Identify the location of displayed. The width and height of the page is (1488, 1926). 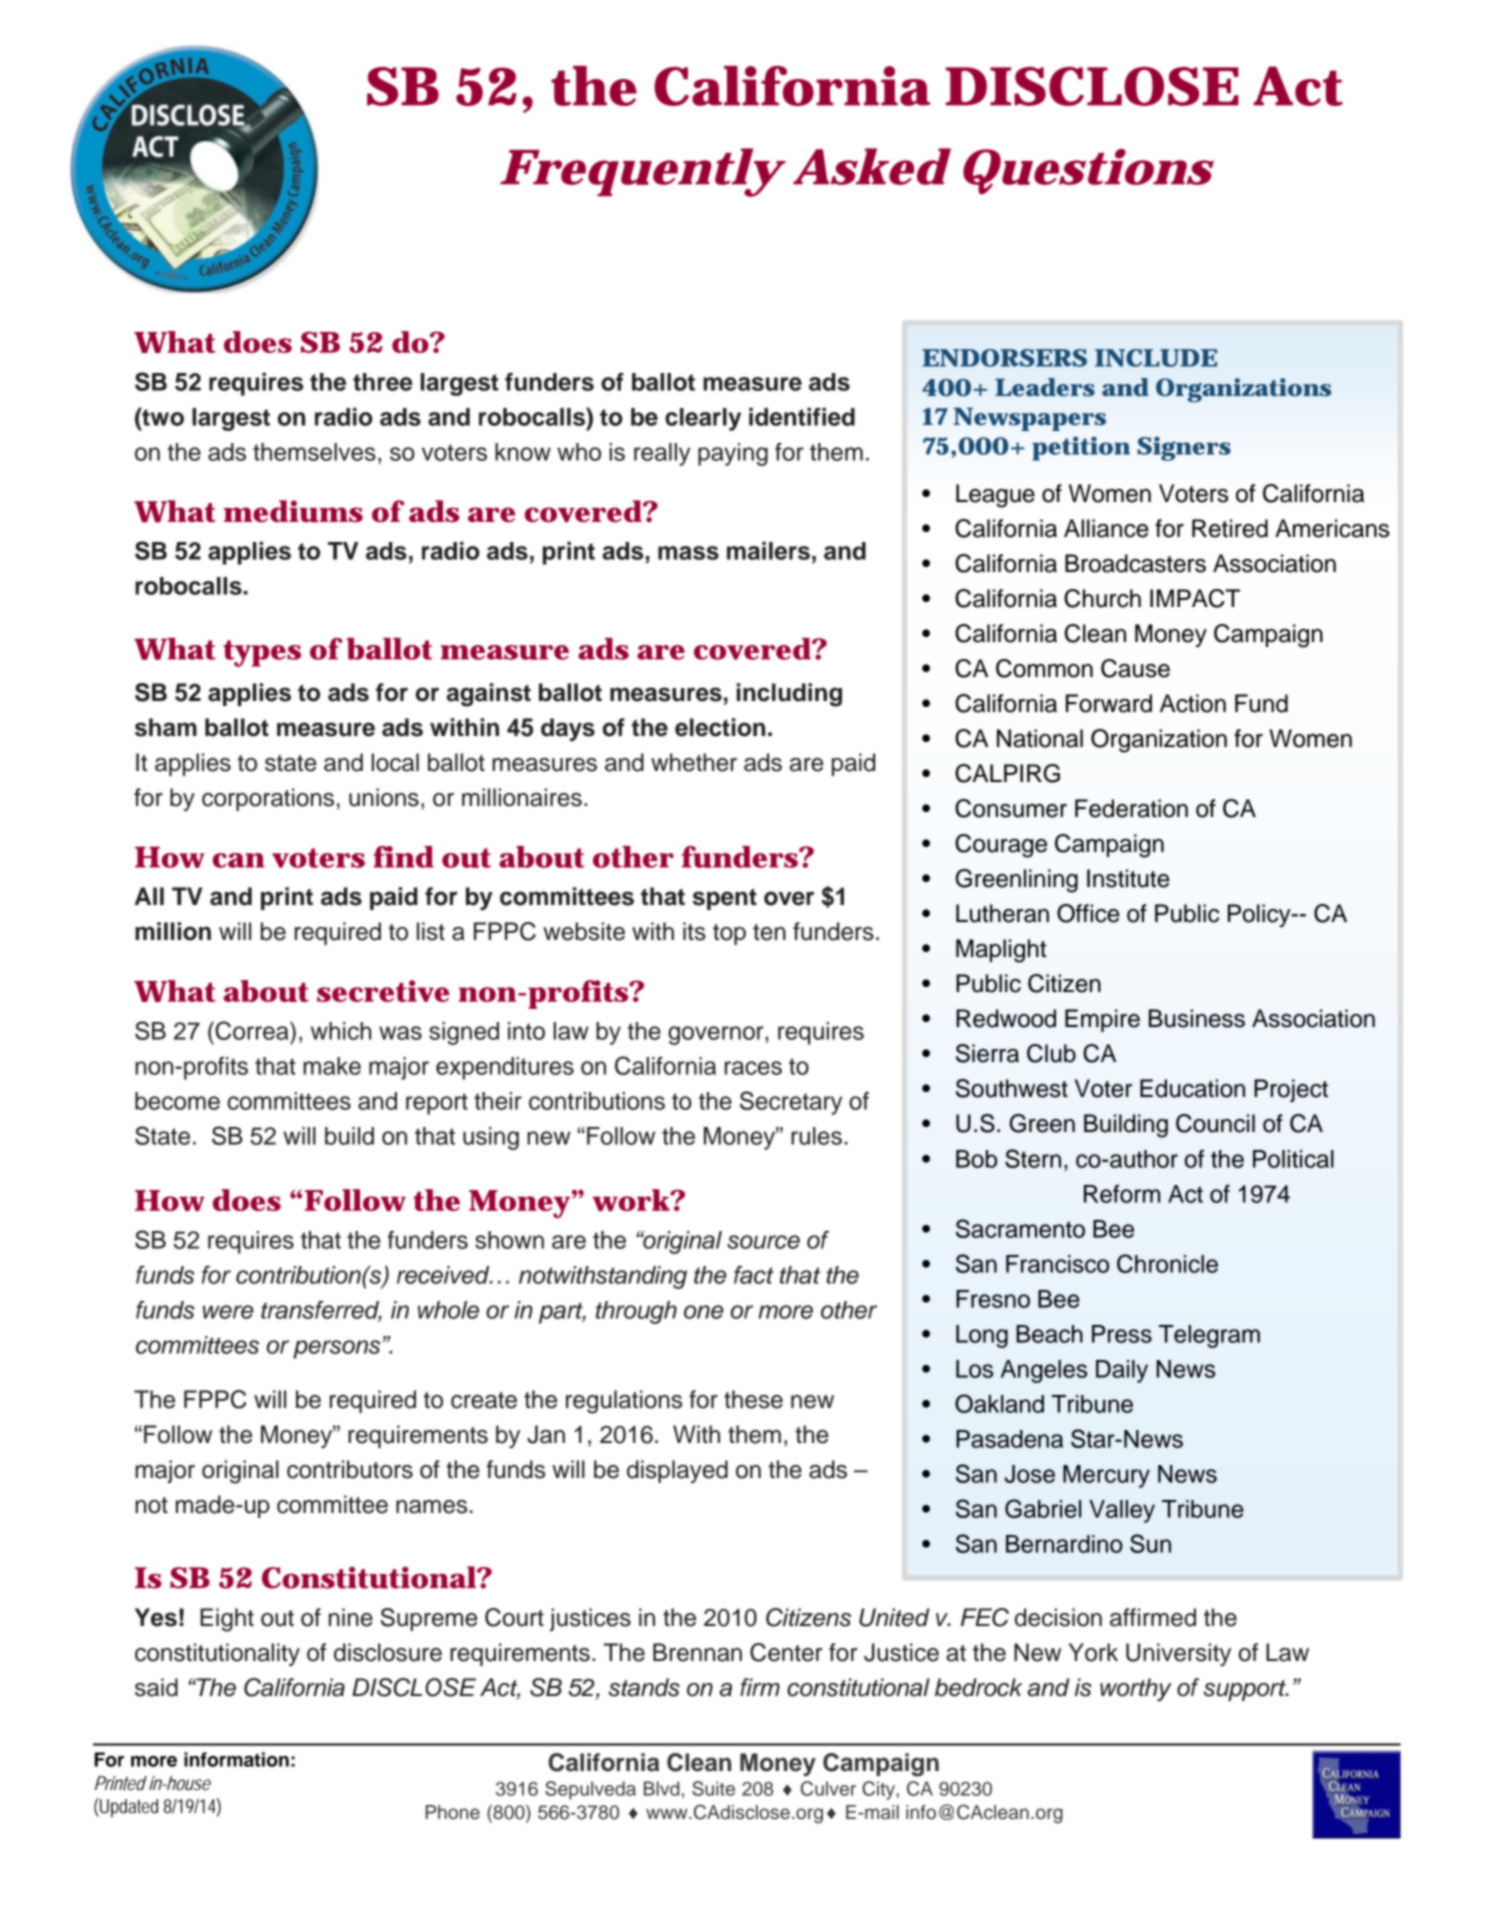
(677, 1471).
